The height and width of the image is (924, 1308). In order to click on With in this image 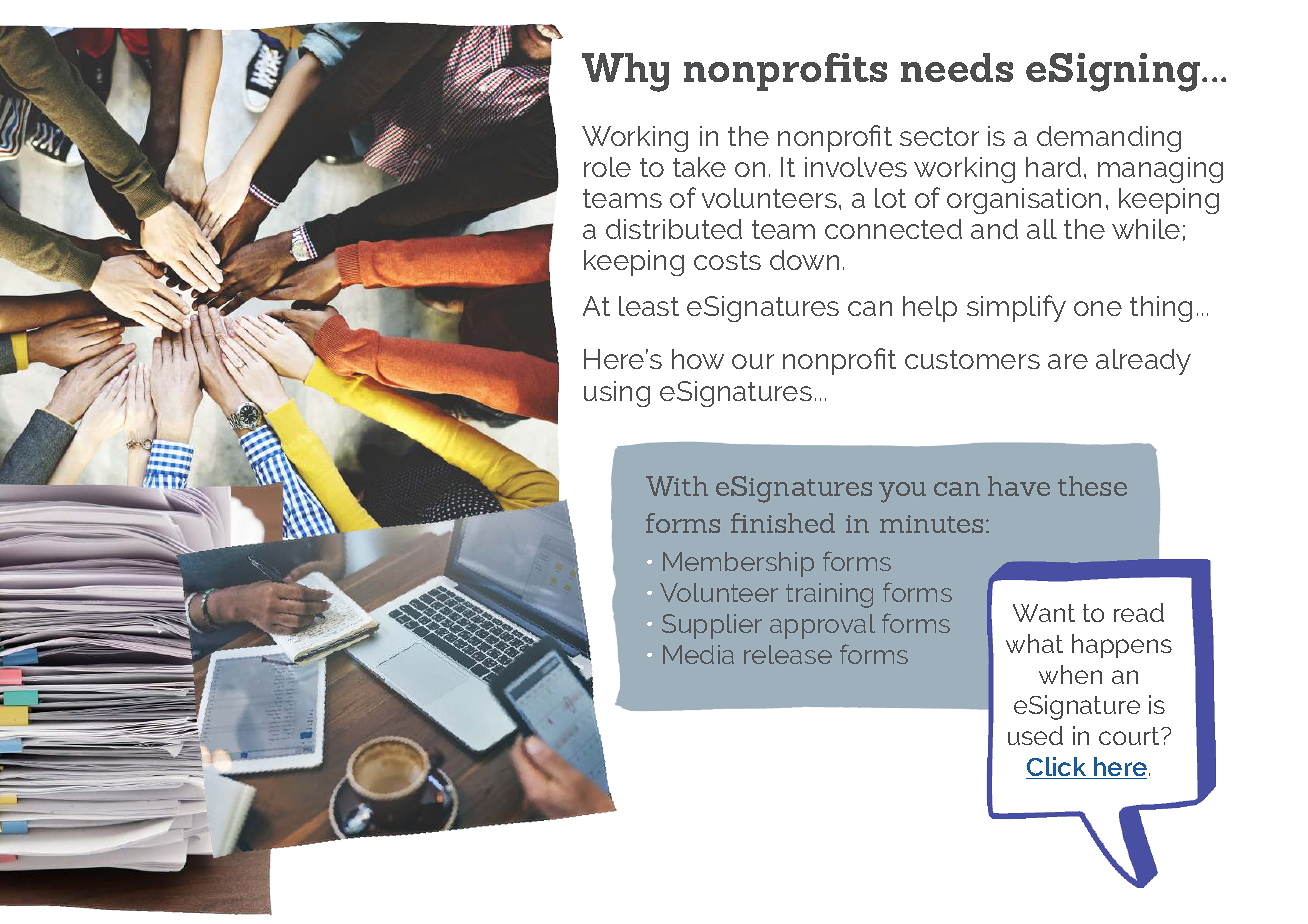, I will do `click(677, 486)`.
